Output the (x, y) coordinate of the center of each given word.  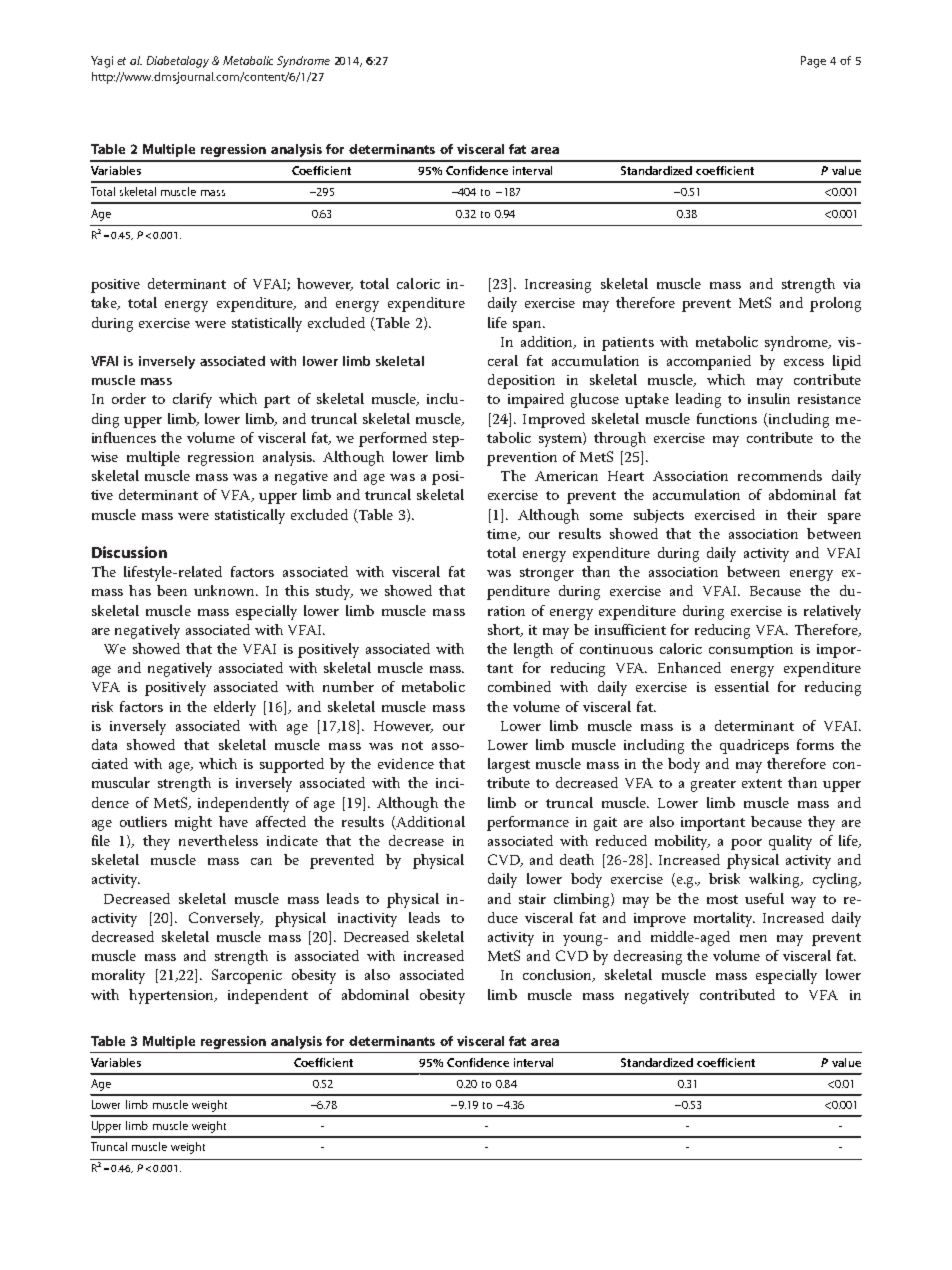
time (503, 535)
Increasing (558, 286)
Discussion (129, 552)
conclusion (559, 975)
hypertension (172, 996)
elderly (235, 708)
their (802, 514)
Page (813, 62)
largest (509, 765)
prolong (835, 304)
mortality (724, 919)
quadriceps (754, 746)
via (851, 284)
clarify (192, 400)
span (528, 326)
